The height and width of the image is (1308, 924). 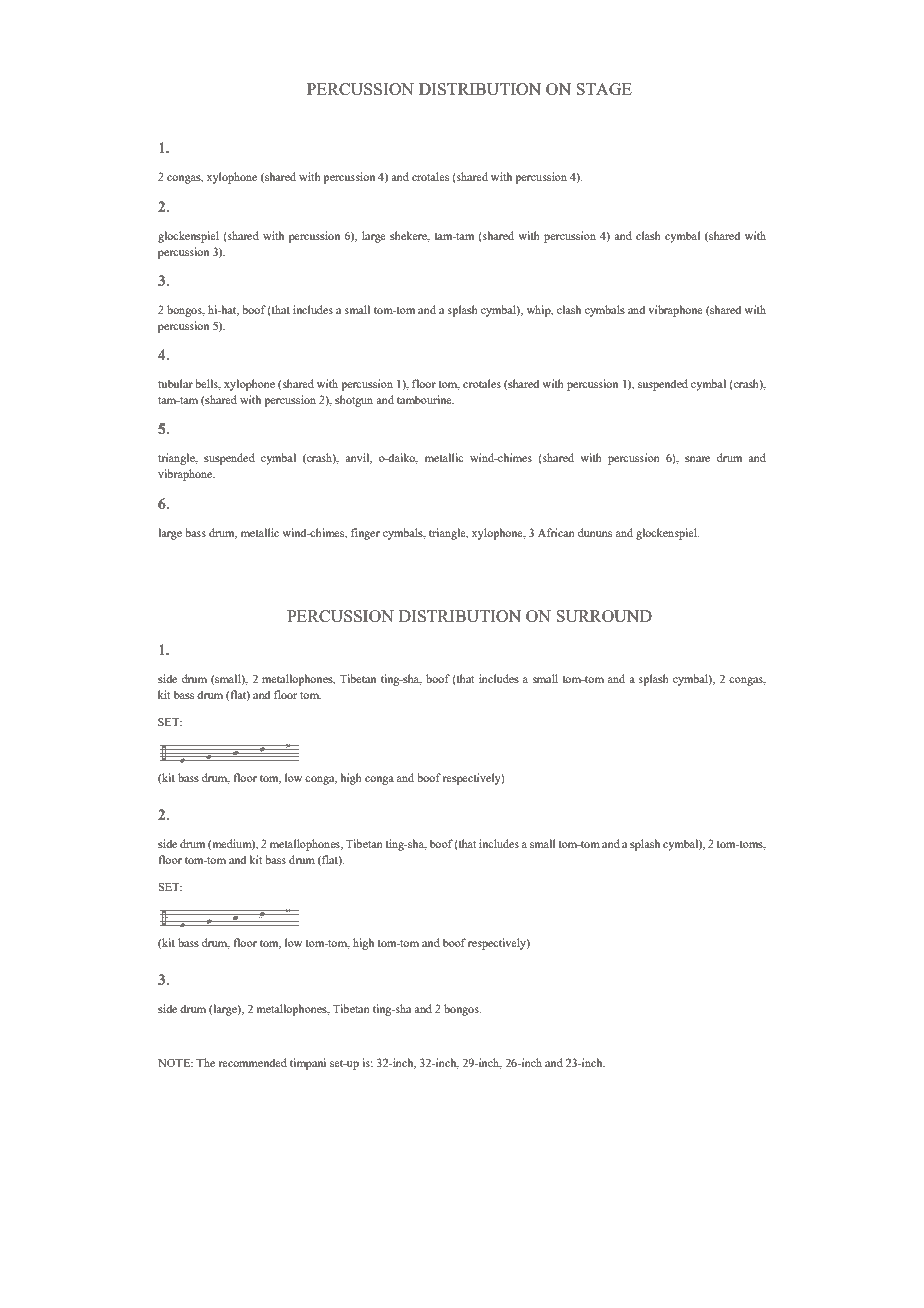 What do you see at coordinates (252, 1062) in the image?
I see `recommended` at bounding box center [252, 1062].
